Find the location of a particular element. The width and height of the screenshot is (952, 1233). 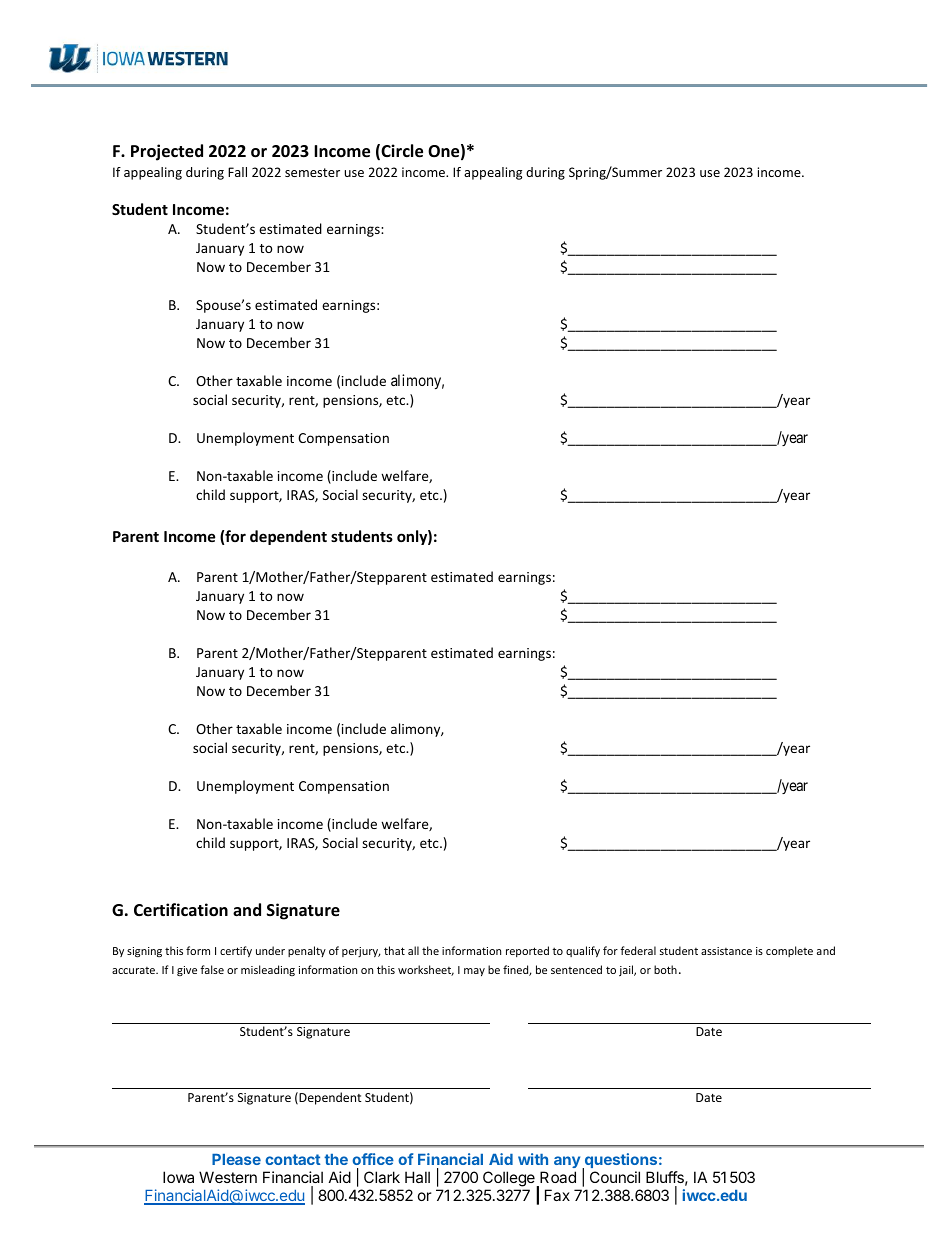

Projected is located at coordinates (167, 152).
